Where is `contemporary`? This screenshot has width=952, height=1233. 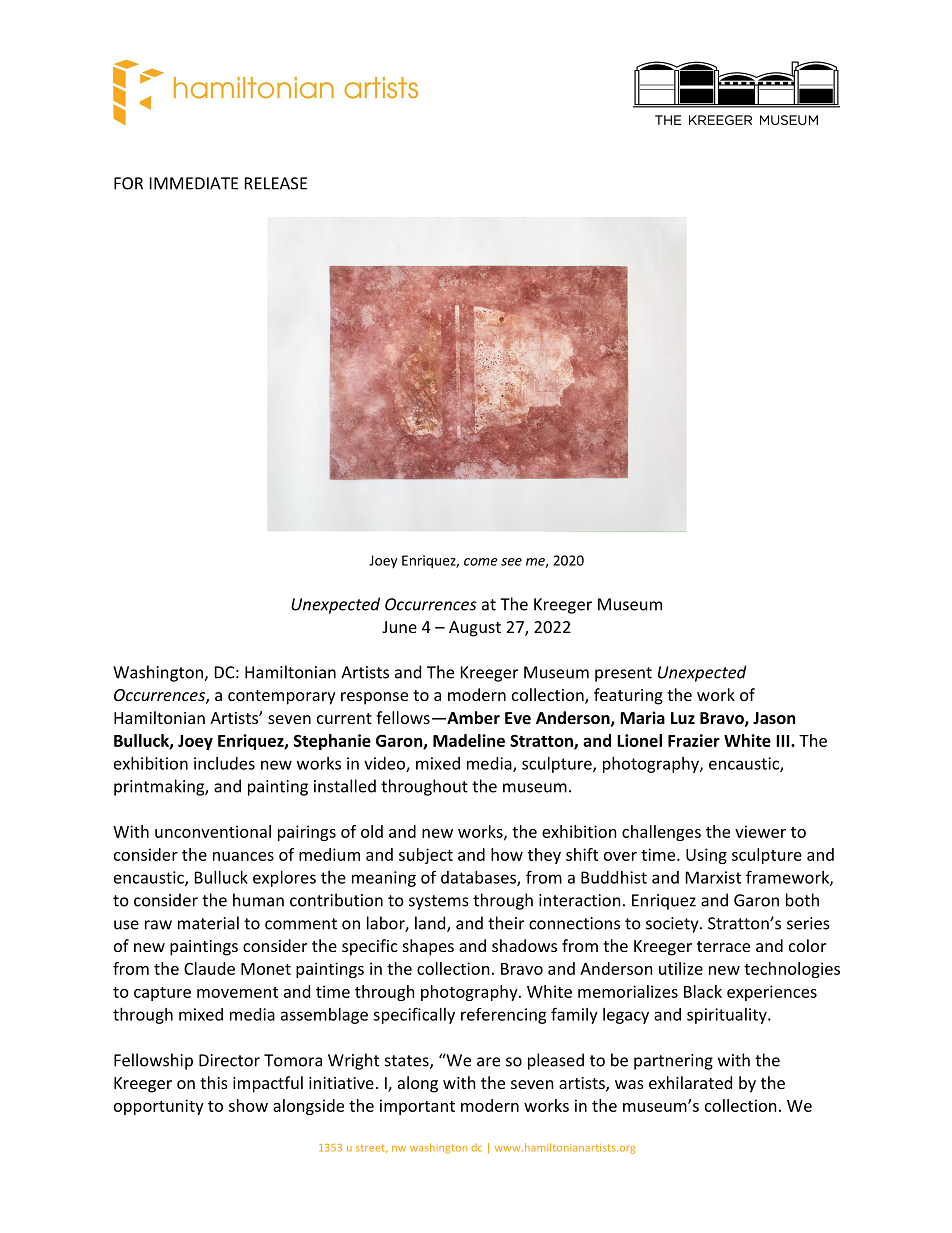 contemporary is located at coordinates (282, 697).
